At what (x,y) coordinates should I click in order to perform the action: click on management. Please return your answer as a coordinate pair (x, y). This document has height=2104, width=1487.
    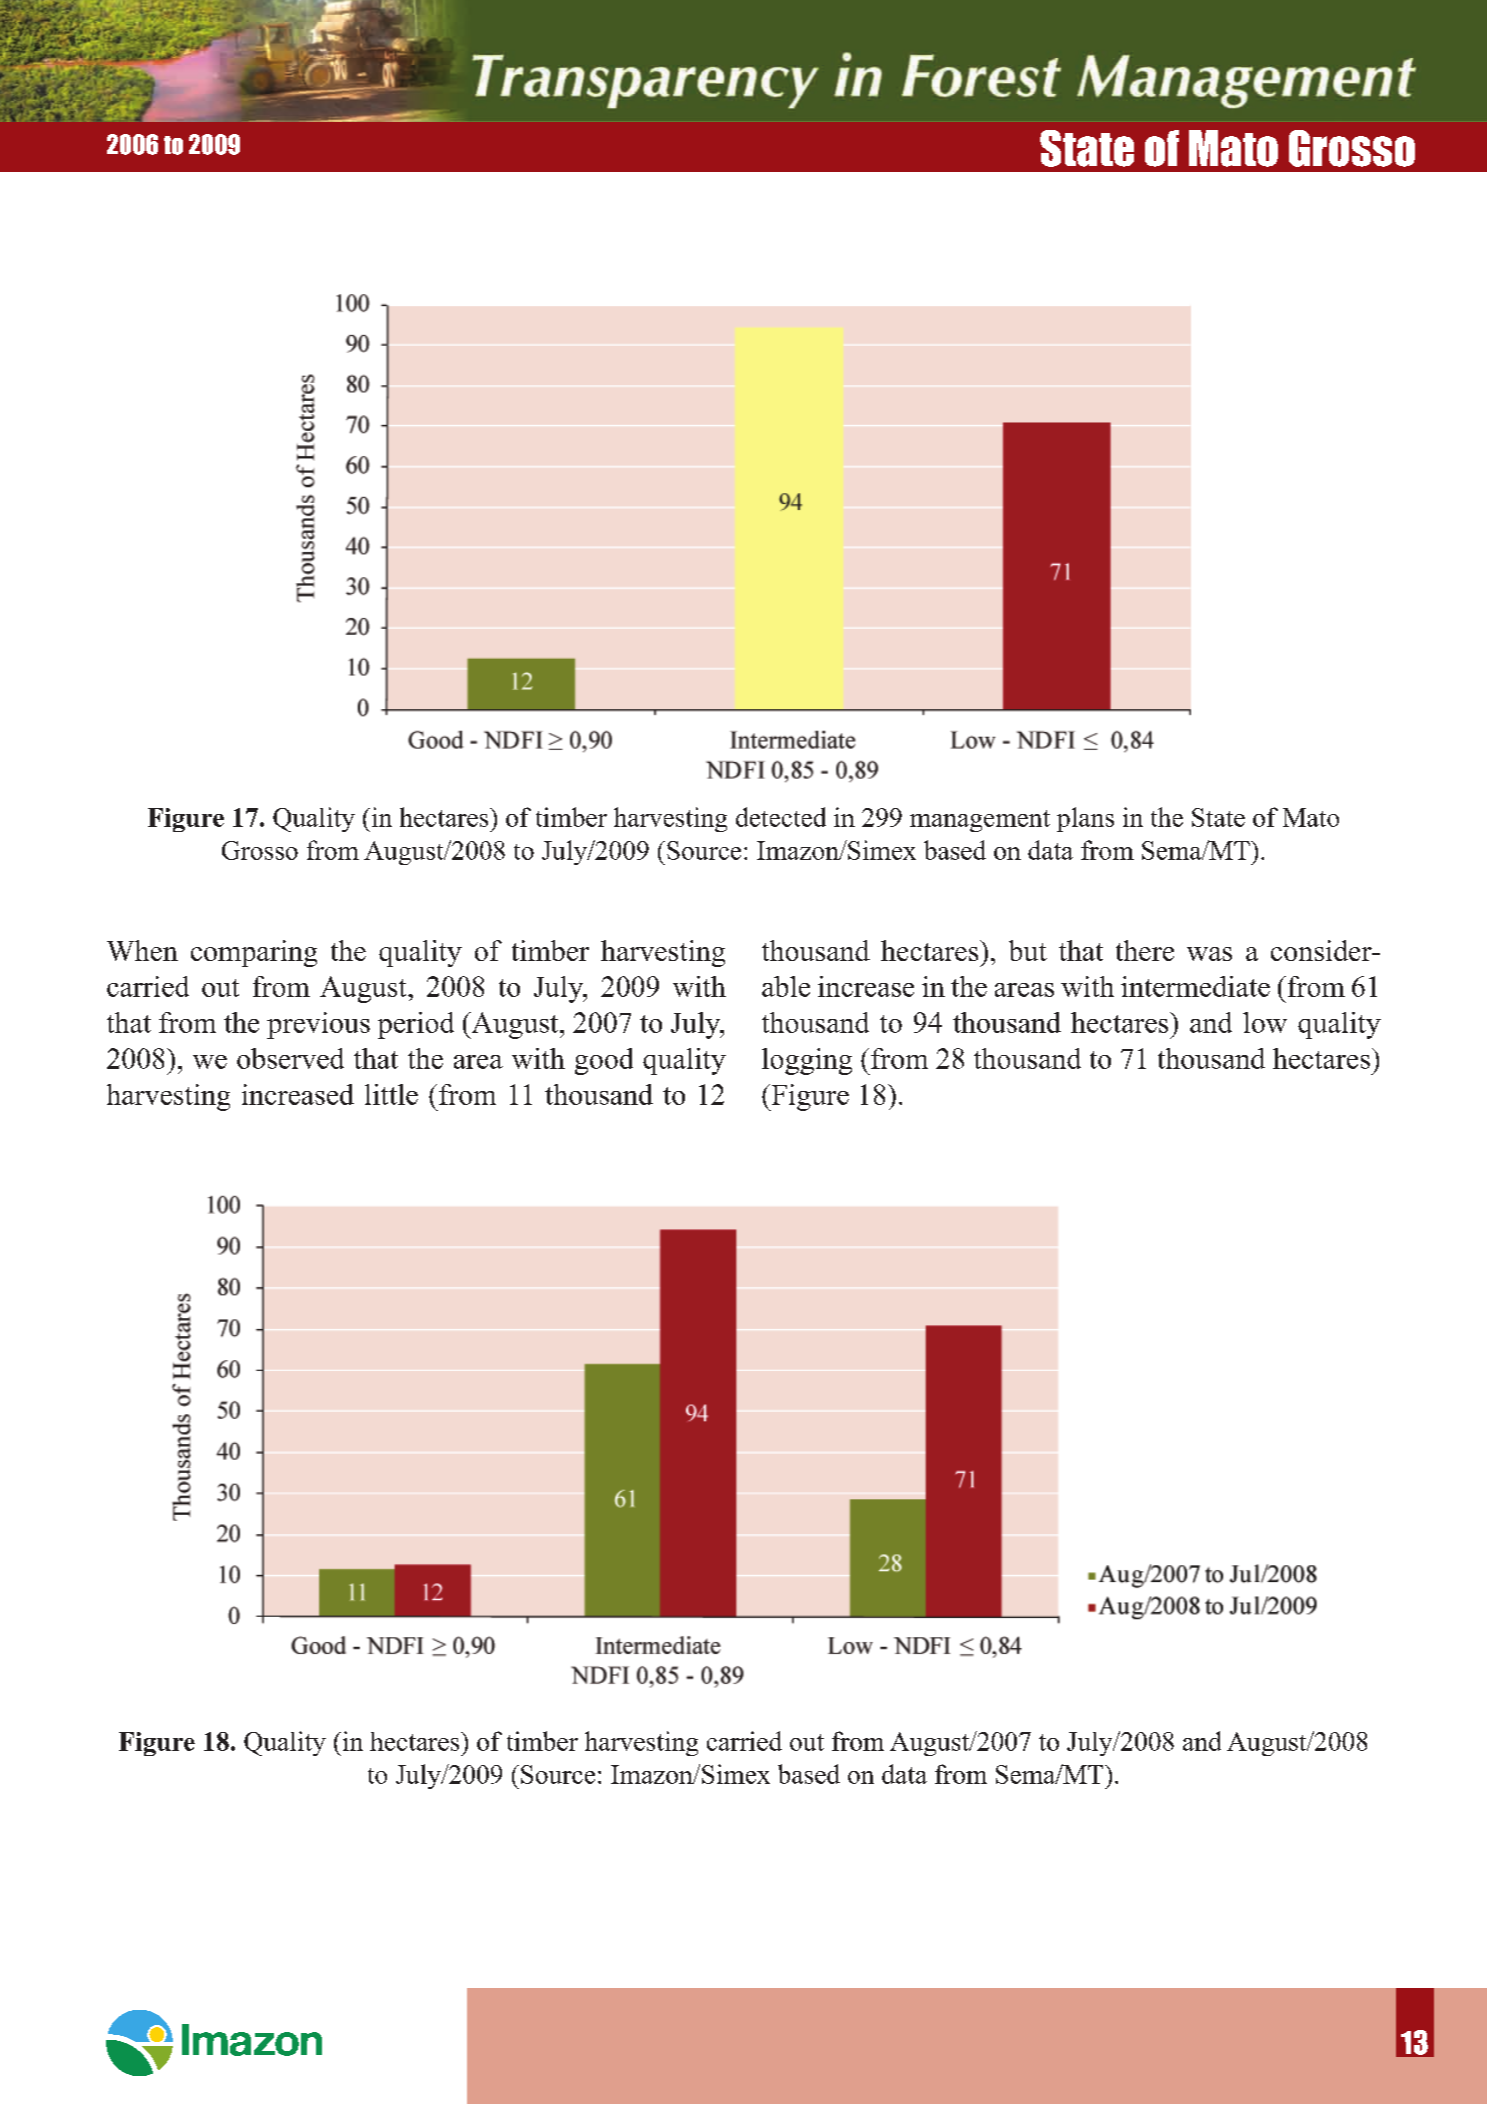
    Looking at the image, I should click on (980, 821).
